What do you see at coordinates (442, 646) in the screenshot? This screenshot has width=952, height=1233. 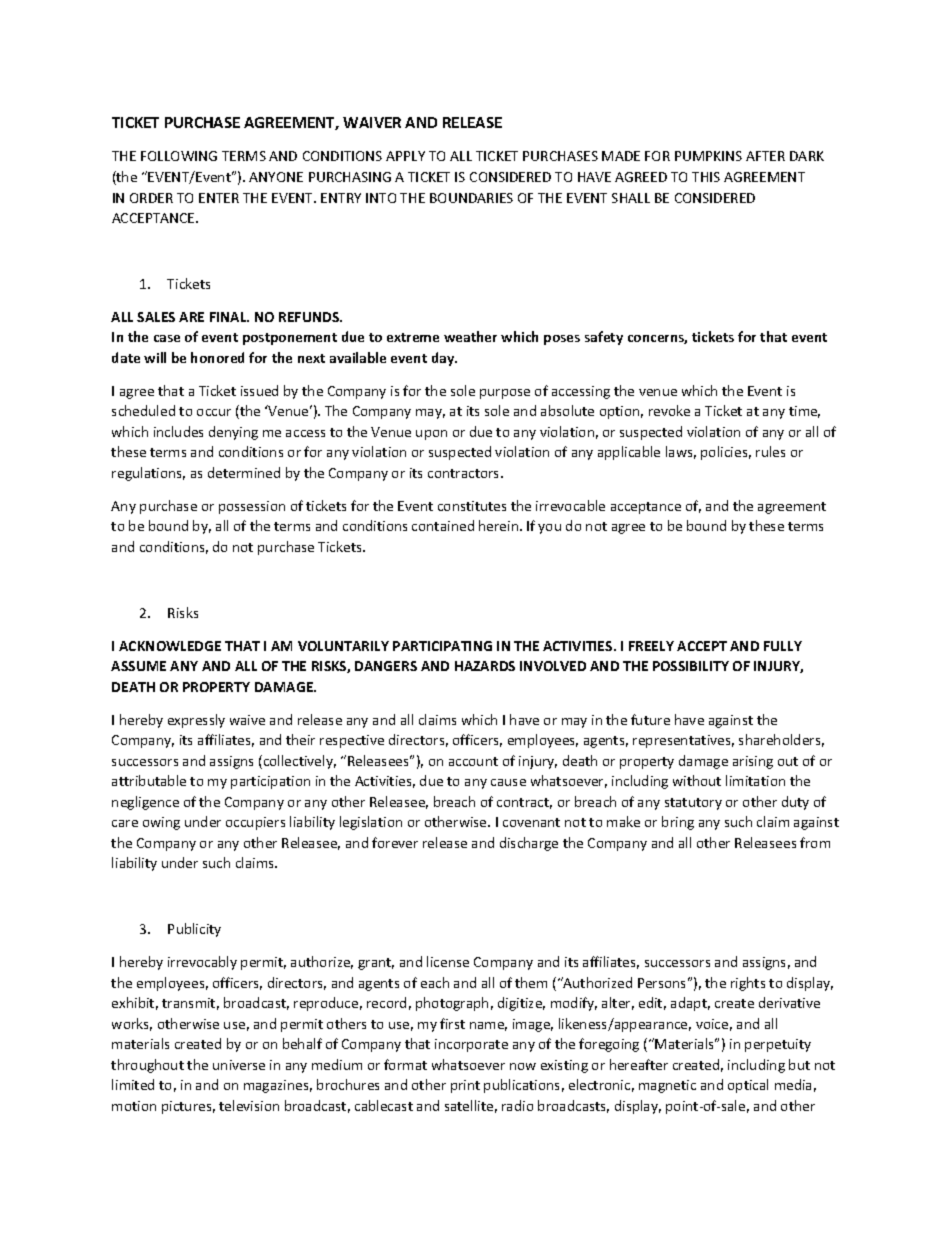 I see `PARTICIPATING` at bounding box center [442, 646].
